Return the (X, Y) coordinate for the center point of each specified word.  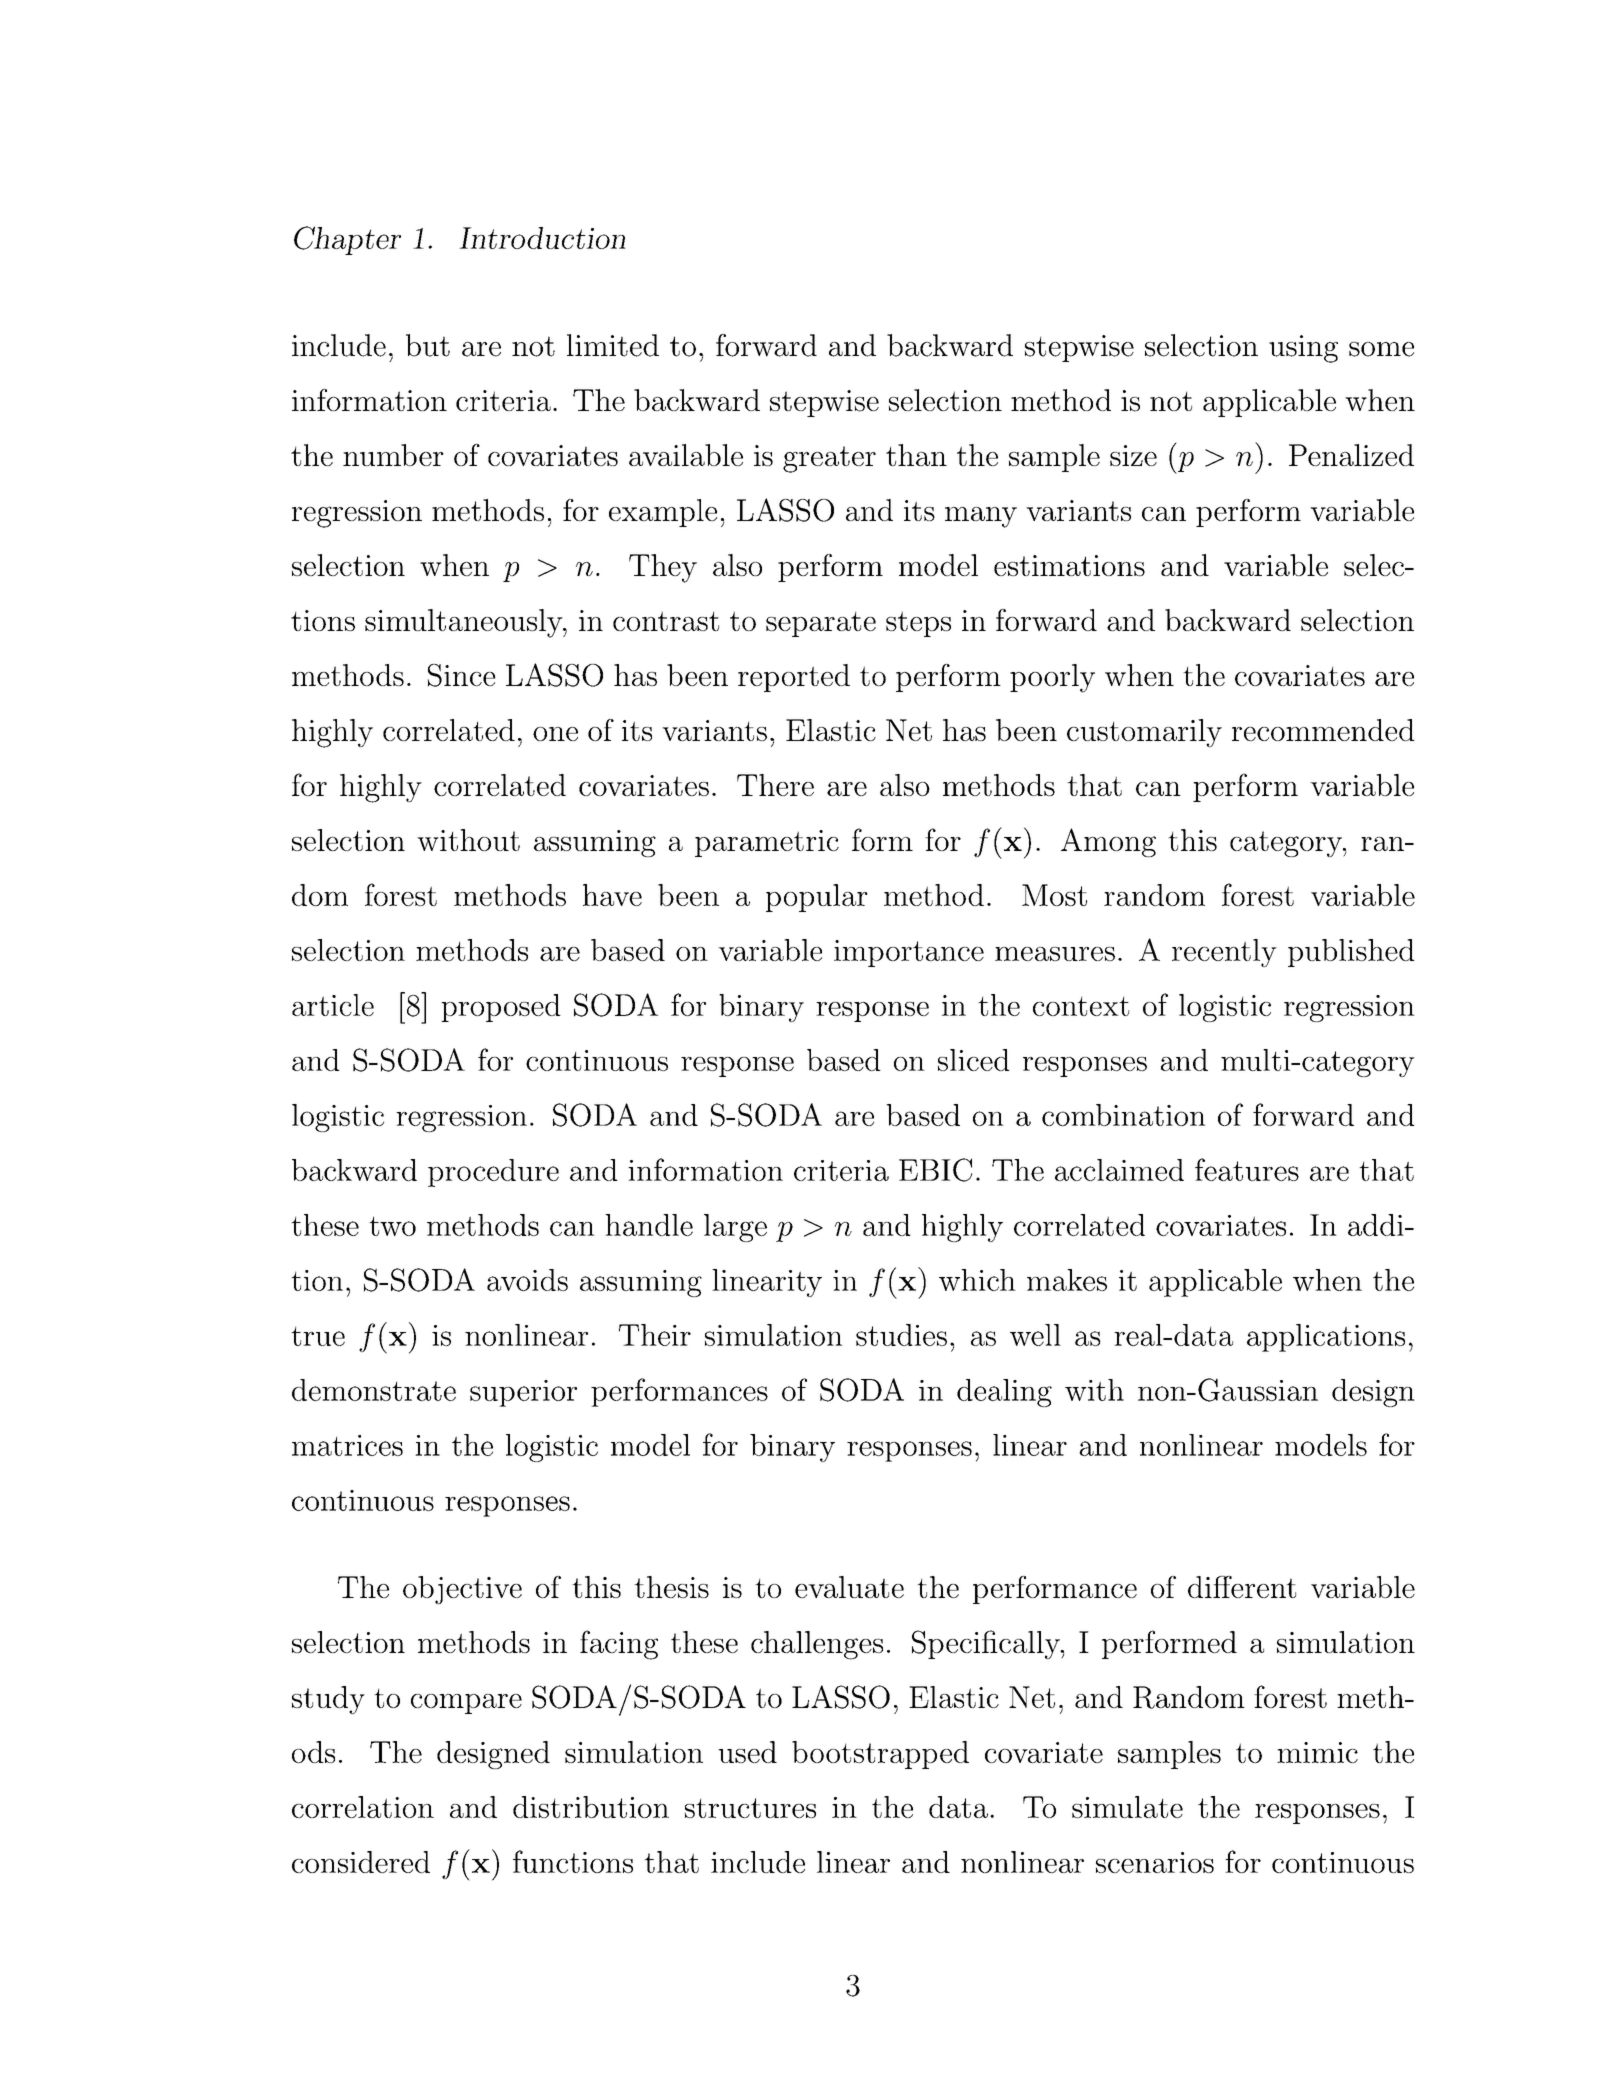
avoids (527, 1280)
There (775, 785)
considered (361, 1862)
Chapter (347, 240)
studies (901, 1335)
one (555, 734)
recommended (1323, 730)
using (1303, 349)
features (1247, 1169)
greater (829, 459)
